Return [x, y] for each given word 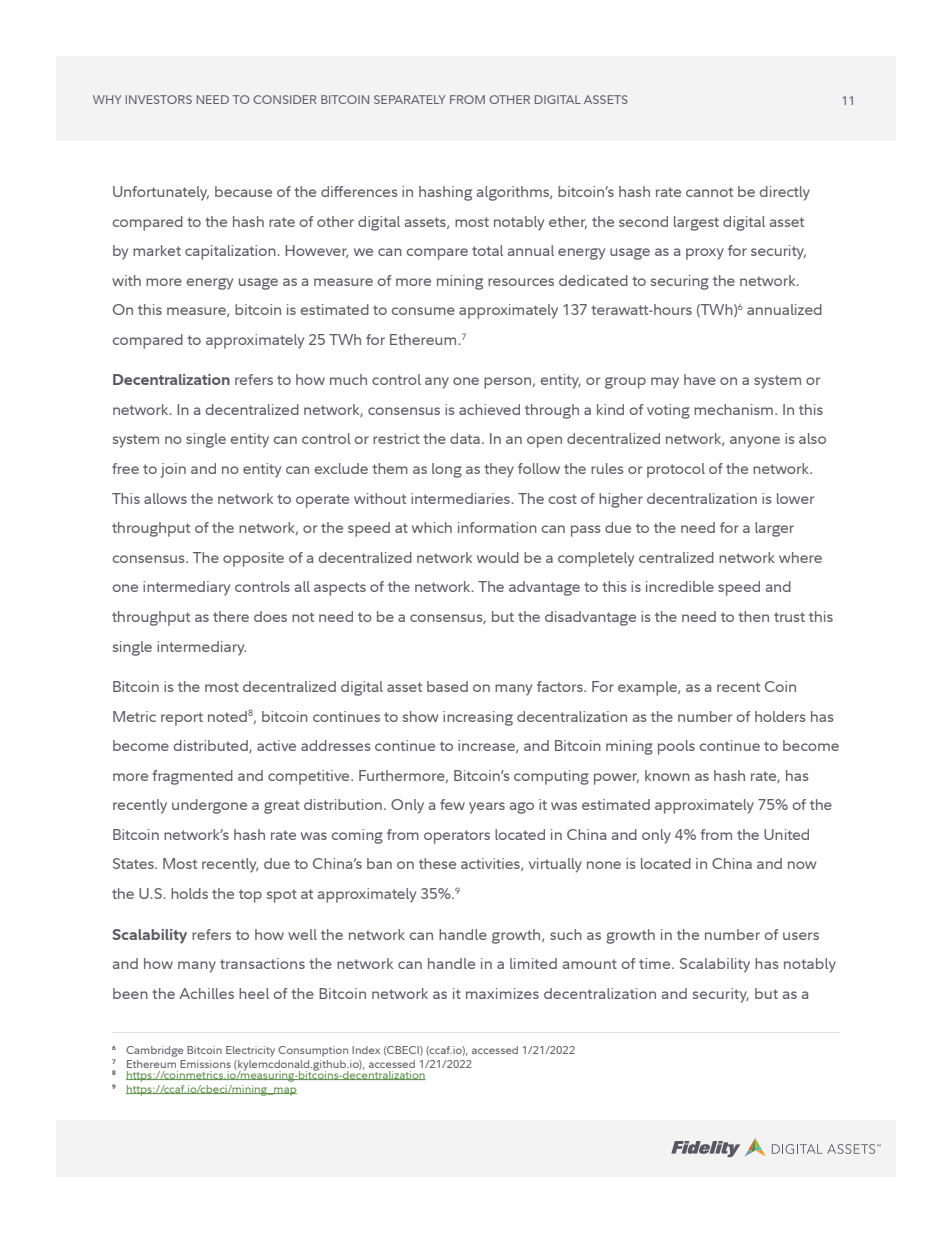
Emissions [205, 1064]
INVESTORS [159, 99]
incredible [680, 586]
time [656, 963]
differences [359, 191]
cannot [709, 192]
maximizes [502, 993]
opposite [253, 559]
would [498, 557]
